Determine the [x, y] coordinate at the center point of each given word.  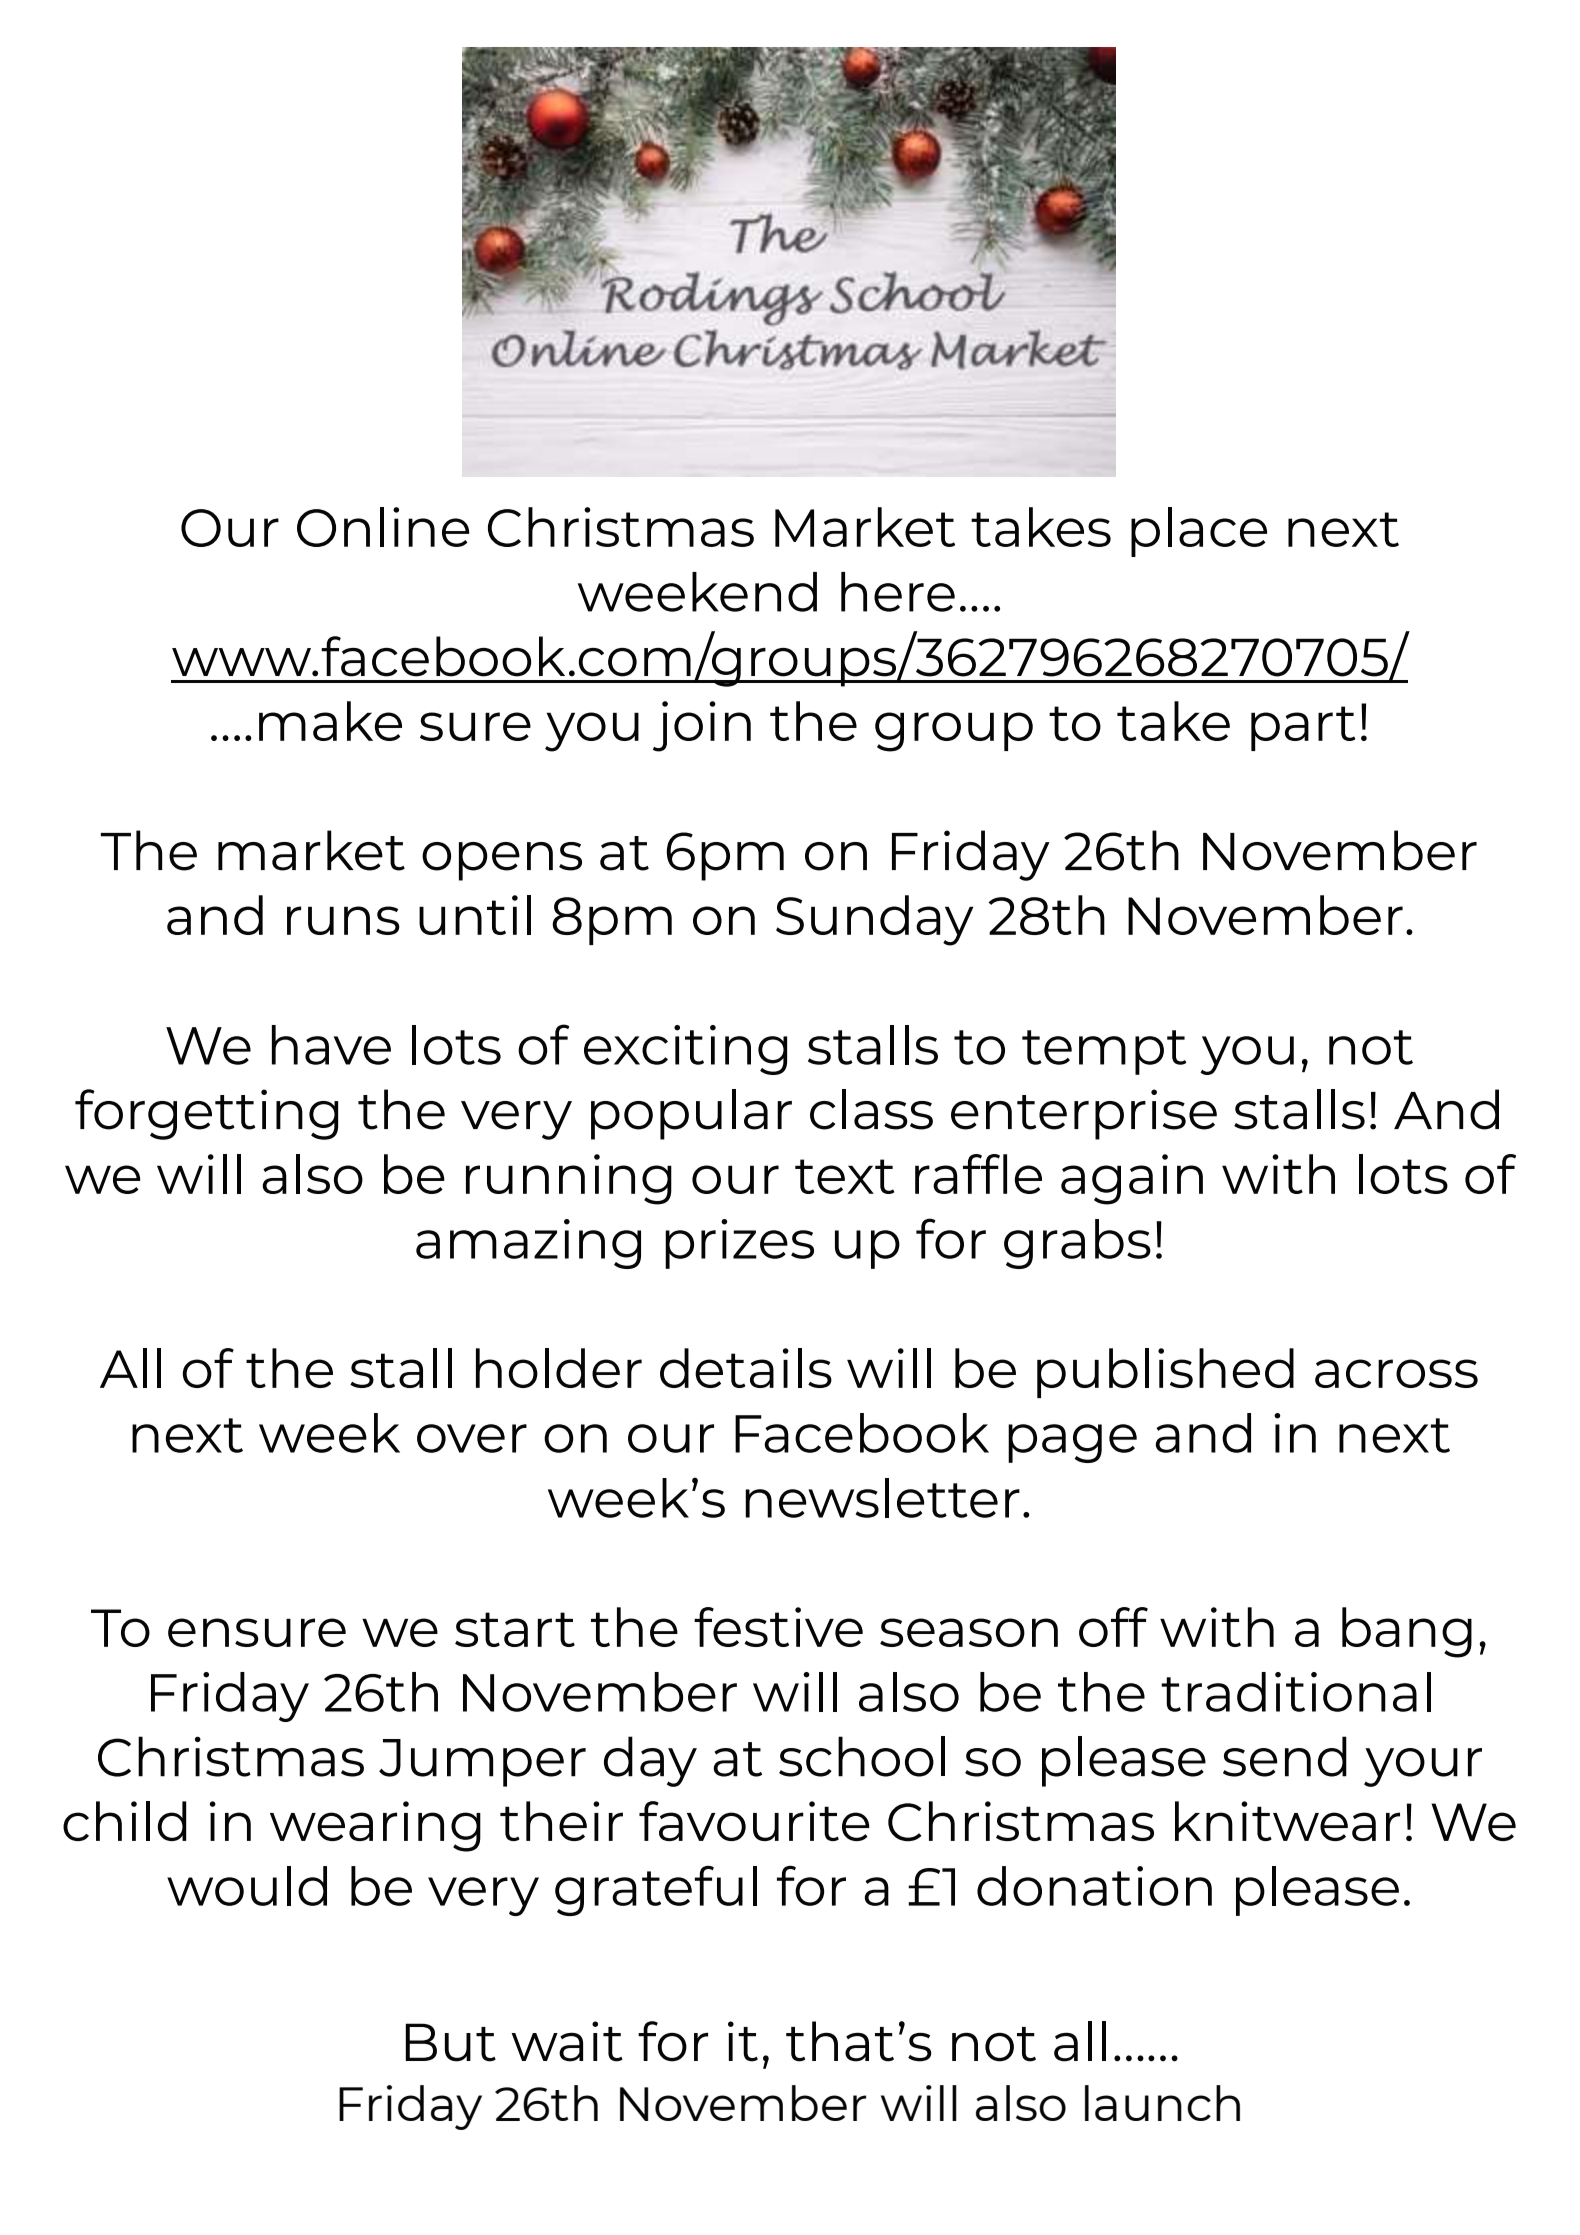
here [898, 592]
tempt [1104, 1052]
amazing [528, 1244]
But [451, 2042]
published [1165, 1373]
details [746, 1368]
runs [343, 920]
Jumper [482, 1763]
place [1199, 532]
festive [778, 1627]
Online [383, 527]
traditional [1296, 1692]
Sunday [874, 920]
